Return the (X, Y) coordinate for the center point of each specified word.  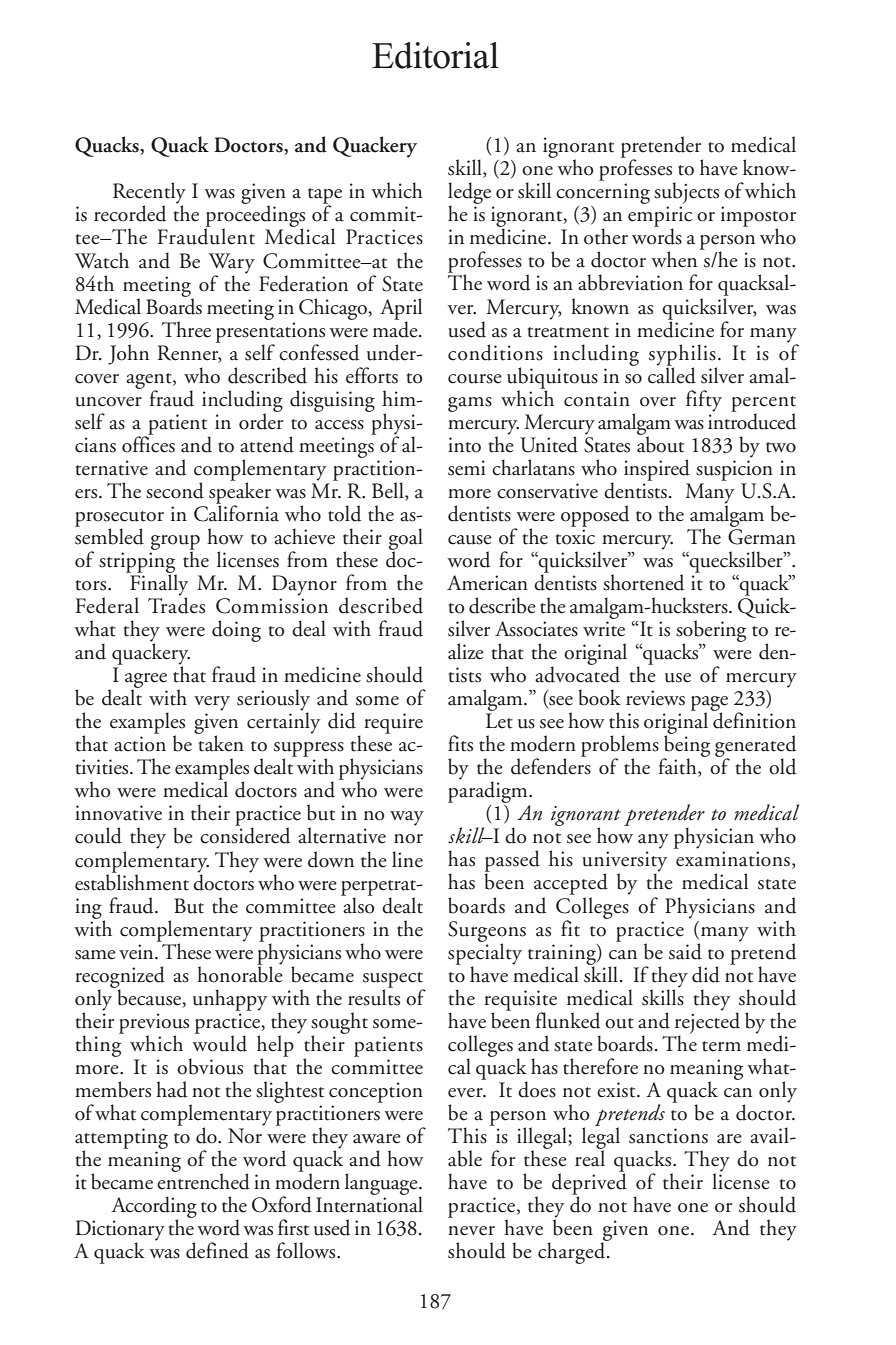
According (154, 1208)
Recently (149, 194)
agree (146, 682)
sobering (711, 632)
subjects (686, 194)
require (393, 723)
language (382, 1184)
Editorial (435, 55)
